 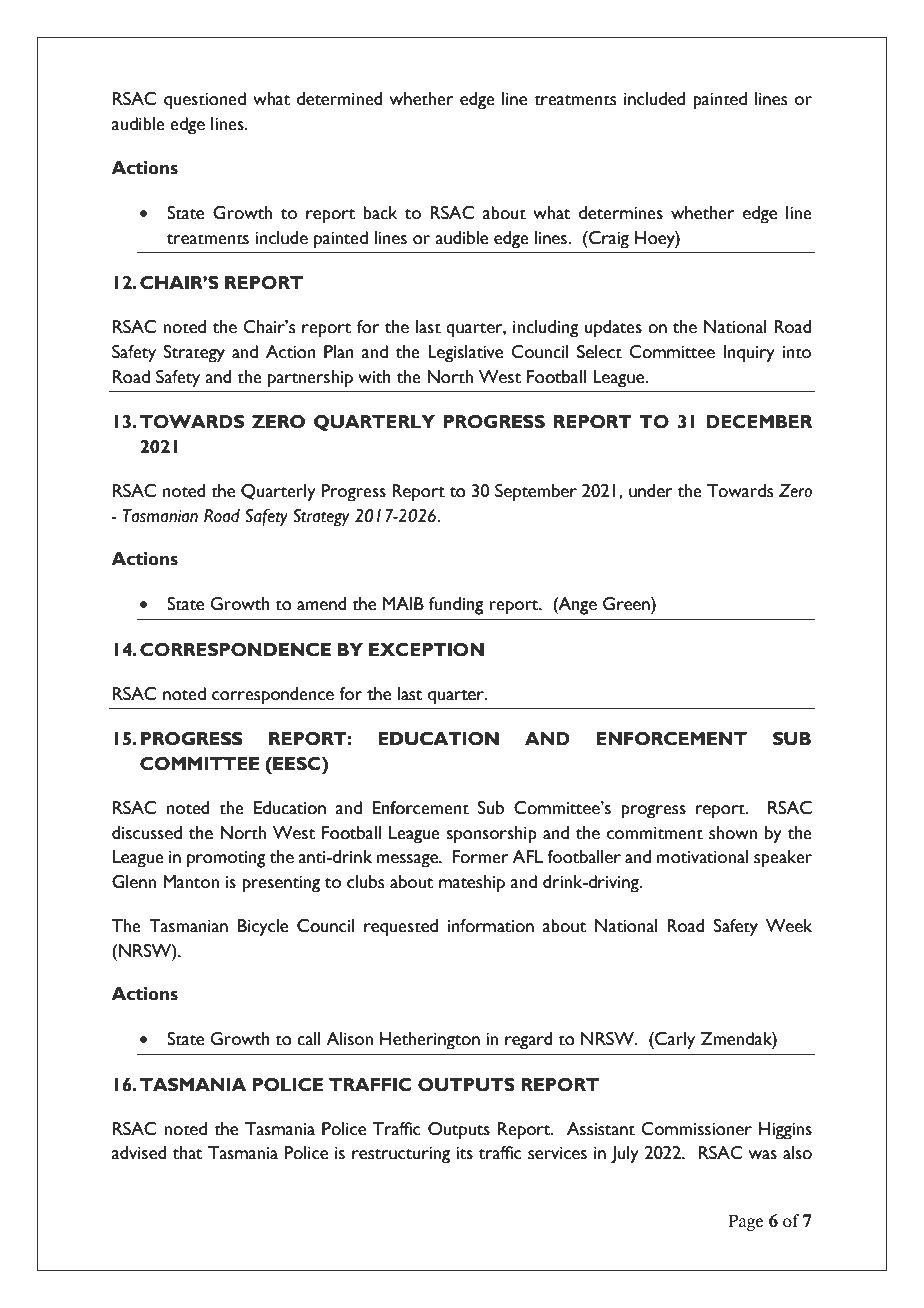 I want to click on back, so click(x=380, y=213).
